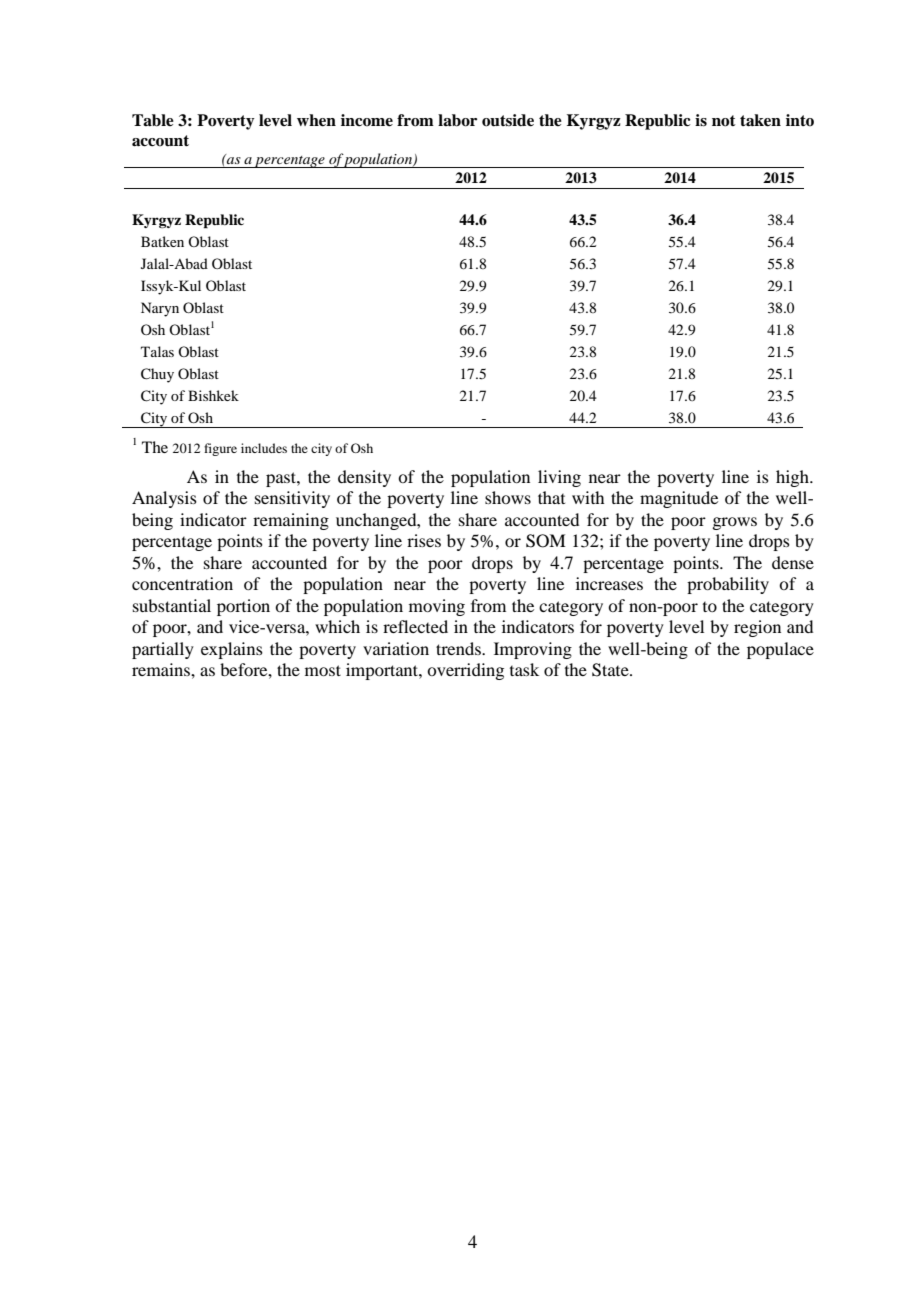  I want to click on rises, so click(424, 540).
